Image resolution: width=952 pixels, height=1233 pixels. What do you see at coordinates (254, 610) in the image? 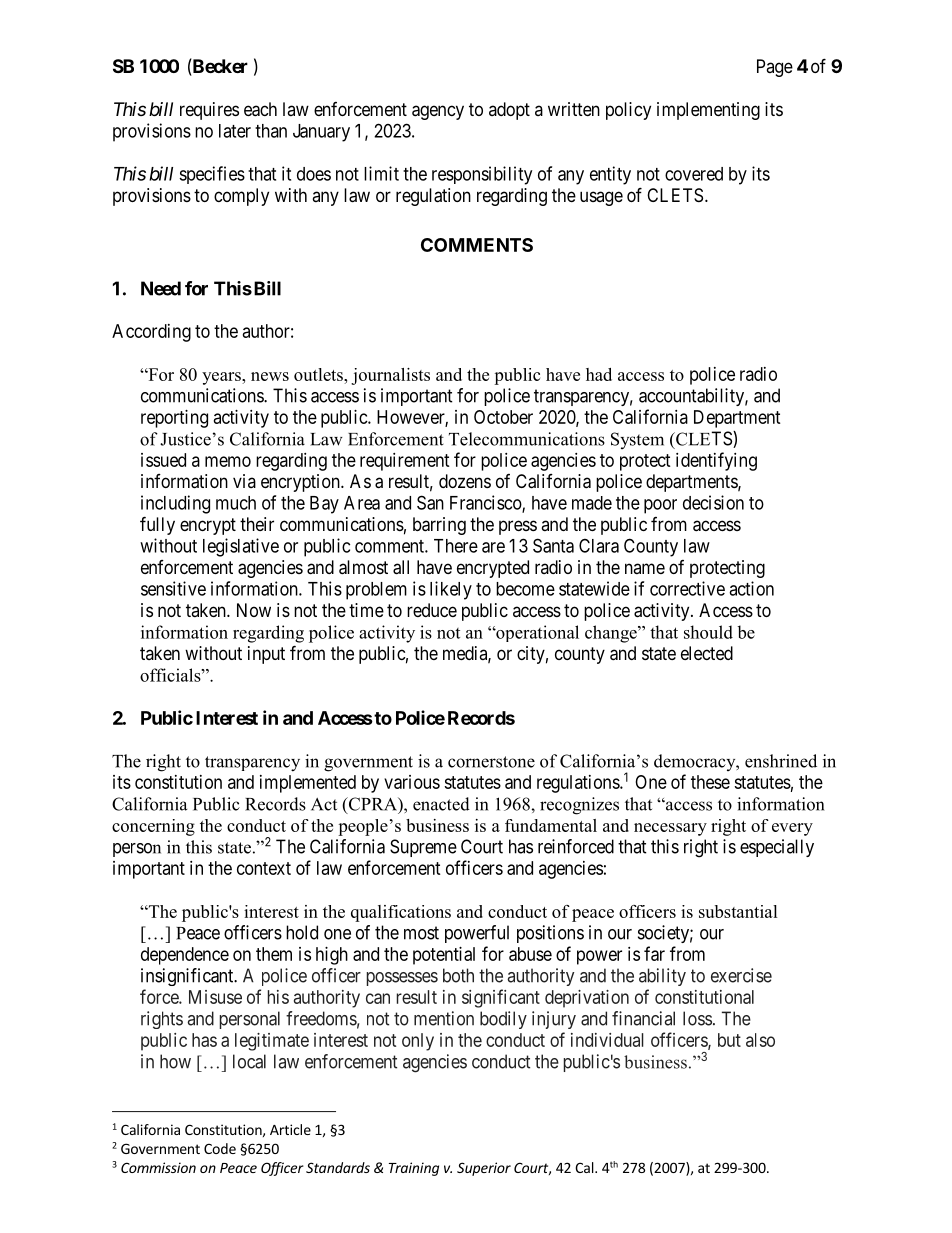
I see `Now` at bounding box center [254, 610].
